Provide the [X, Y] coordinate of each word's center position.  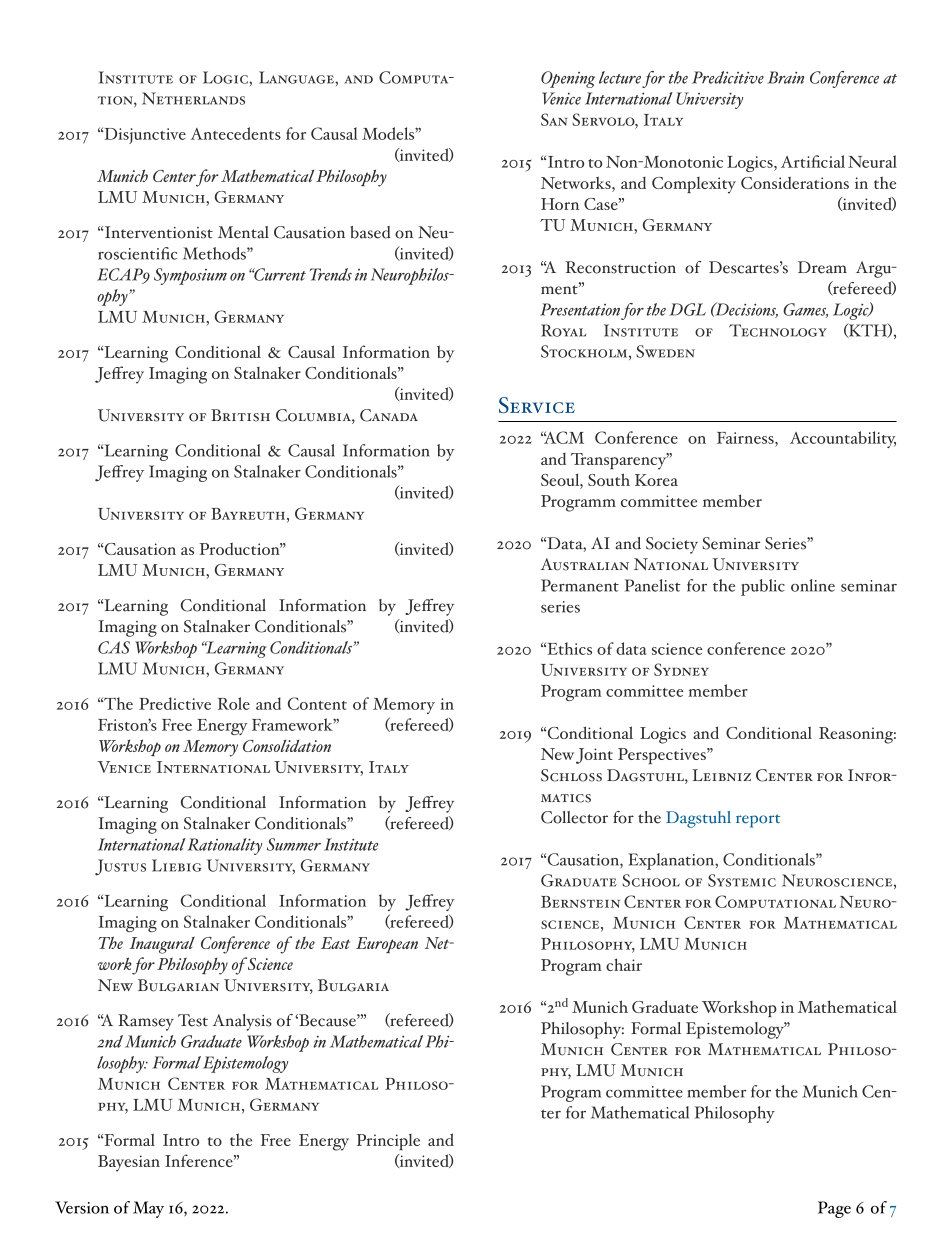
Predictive [175, 703]
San [554, 119]
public [763, 587]
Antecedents [236, 133]
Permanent [580, 585]
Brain [786, 77]
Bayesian [129, 1163]
